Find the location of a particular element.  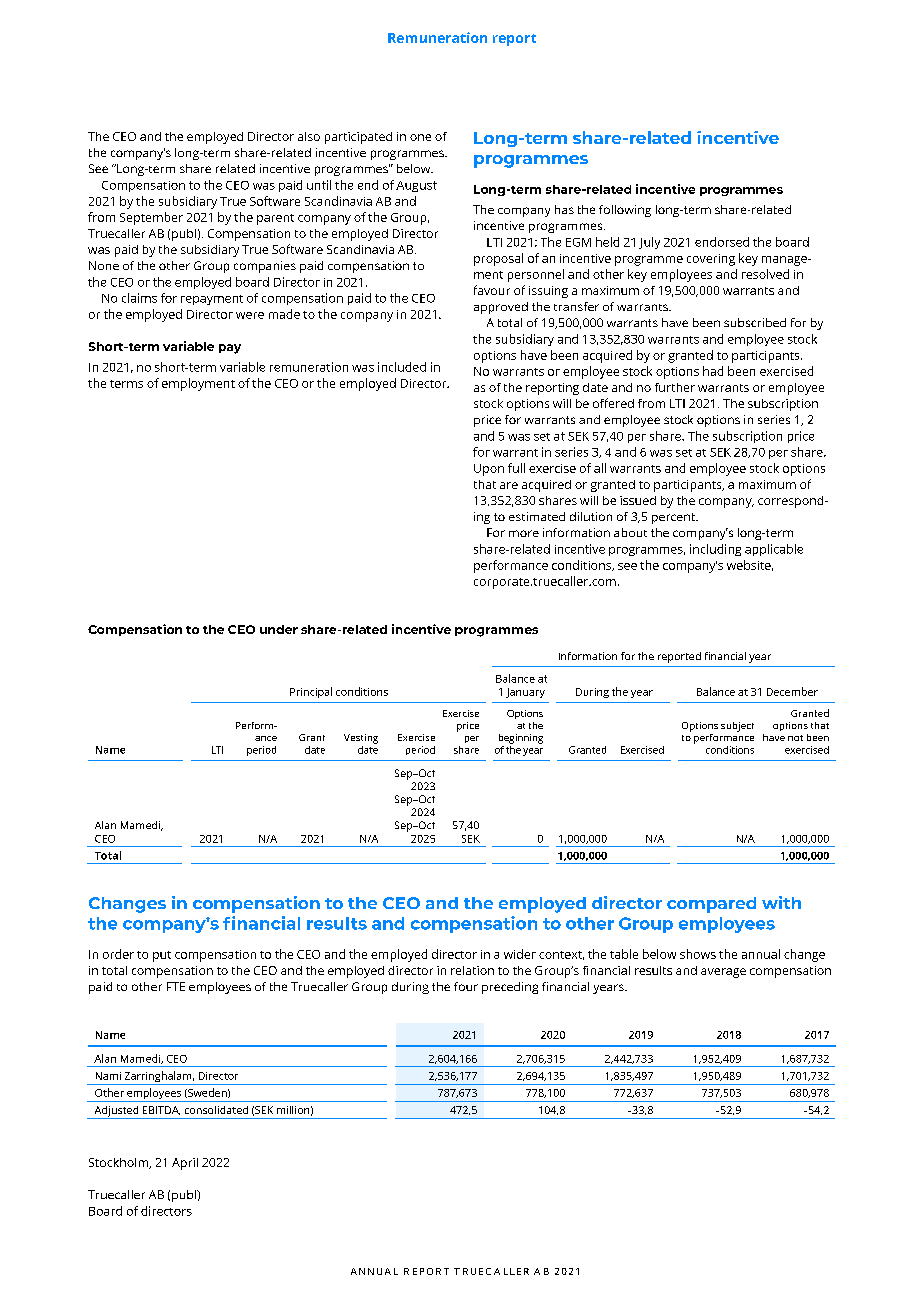

four is located at coordinates (466, 986).
